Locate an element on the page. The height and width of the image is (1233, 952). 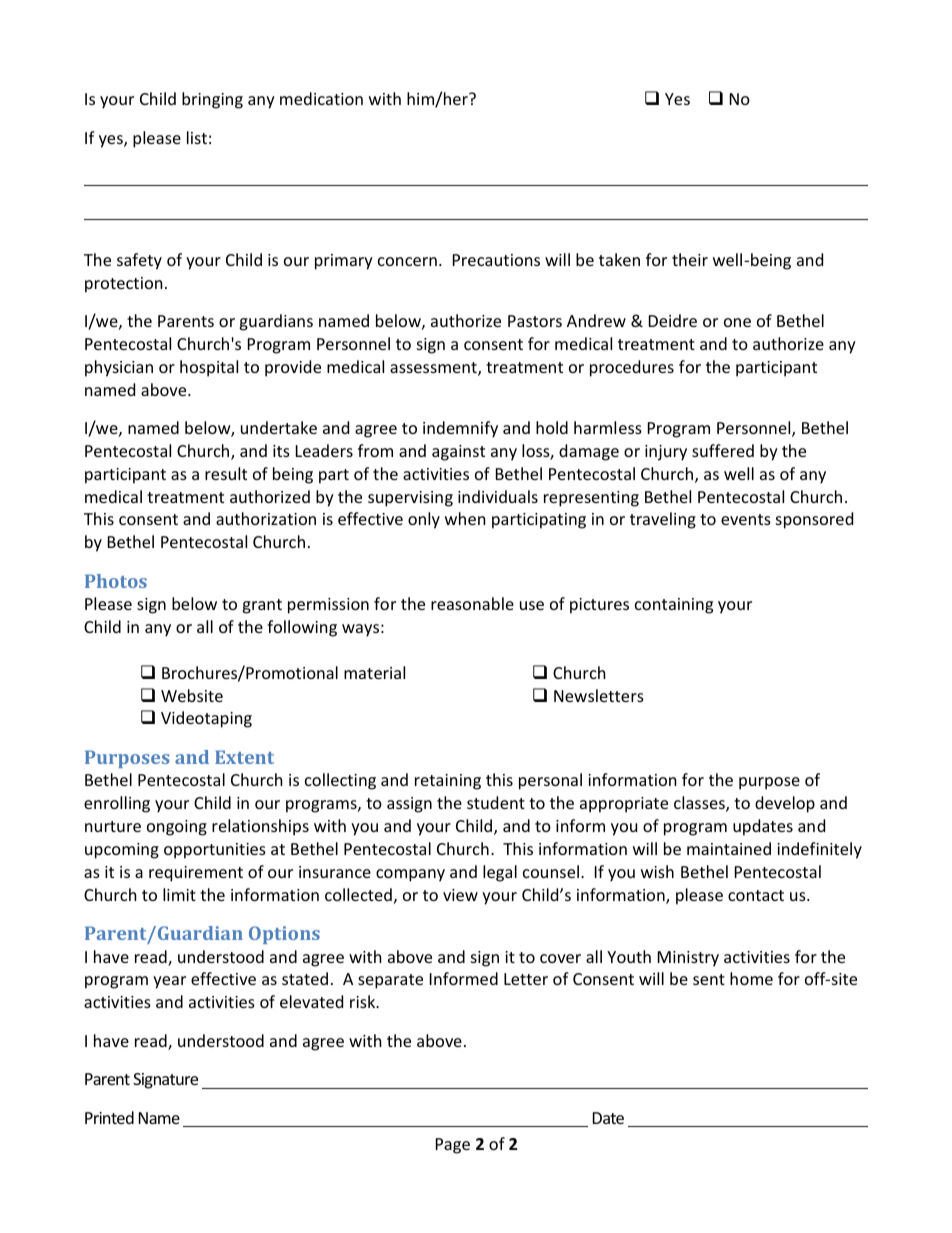
one is located at coordinates (737, 322).
